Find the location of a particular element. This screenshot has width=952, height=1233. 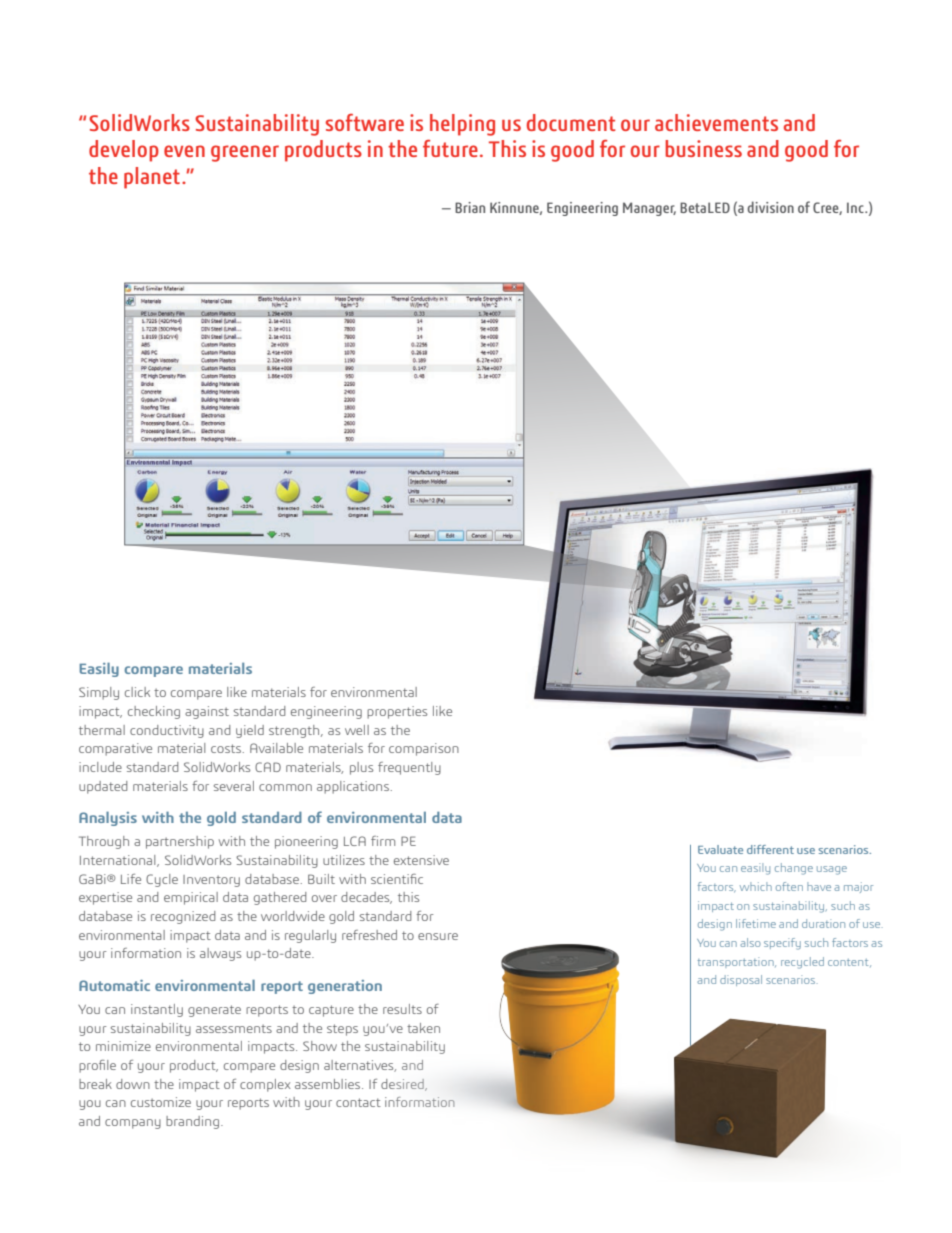

click is located at coordinates (137, 692).
